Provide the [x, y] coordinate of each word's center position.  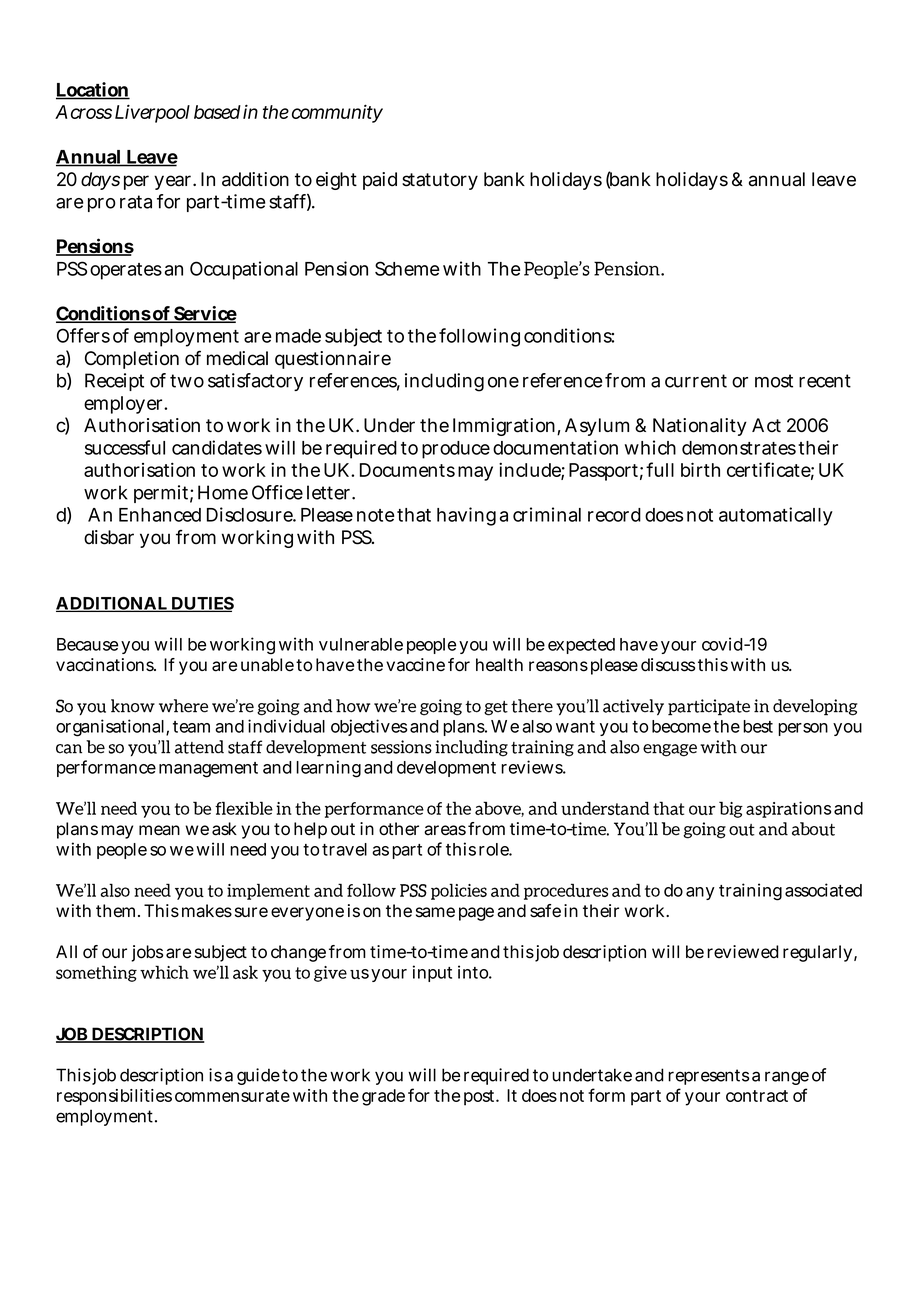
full [660, 469]
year [172, 182]
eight [336, 181]
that [414, 515]
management [208, 770]
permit [161, 494]
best [758, 726]
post [479, 1098]
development [446, 769]
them [114, 911]
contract [757, 1096]
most [774, 381]
